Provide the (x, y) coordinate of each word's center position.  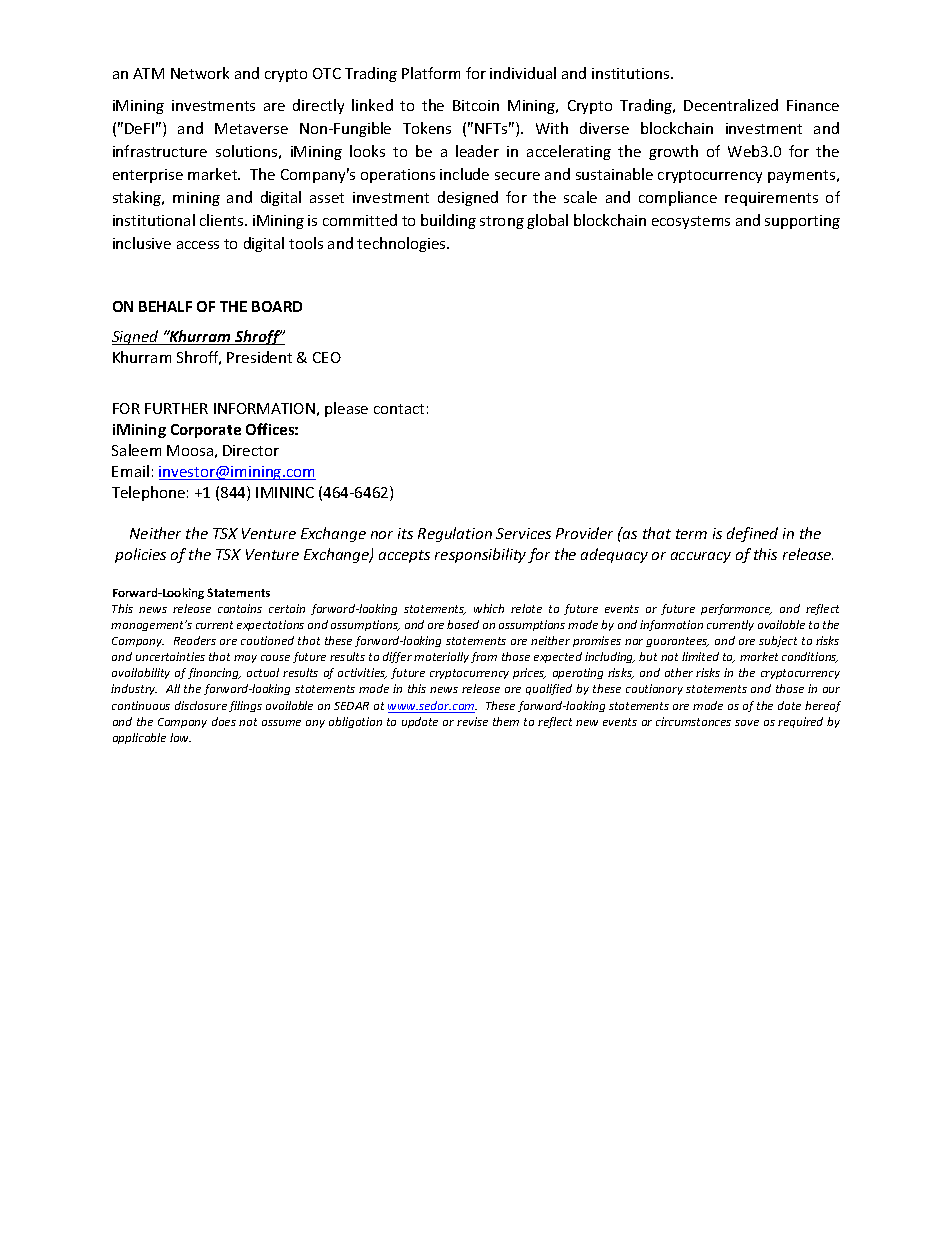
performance (736, 609)
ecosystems (691, 222)
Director (251, 450)
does (224, 721)
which (489, 608)
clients (223, 220)
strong (502, 222)
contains (240, 608)
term (691, 534)
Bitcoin (476, 105)
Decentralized (731, 105)
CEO (327, 357)
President (259, 357)
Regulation (455, 534)
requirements (771, 199)
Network (200, 73)
